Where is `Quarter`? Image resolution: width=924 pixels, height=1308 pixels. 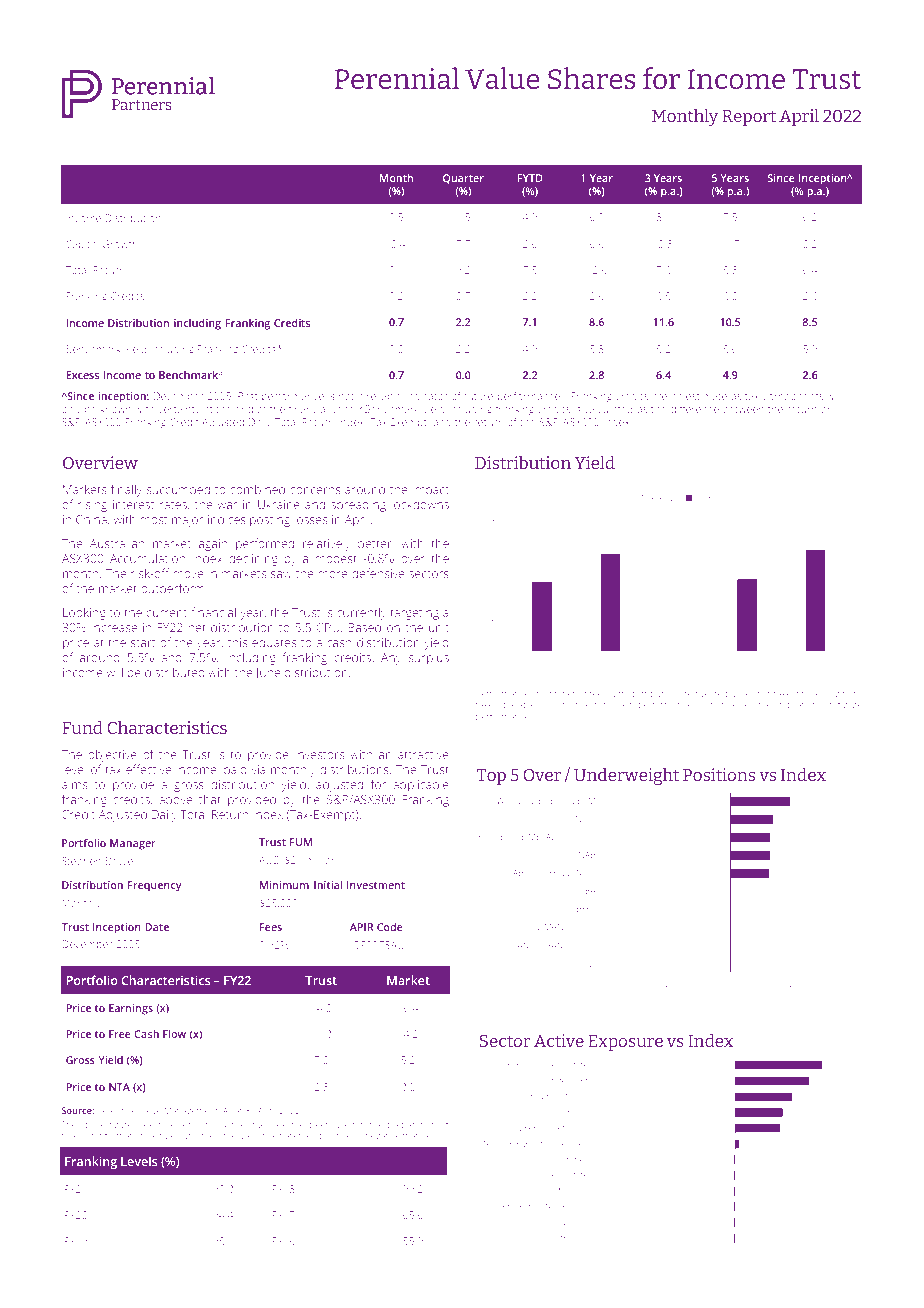 Quarter is located at coordinates (463, 179).
